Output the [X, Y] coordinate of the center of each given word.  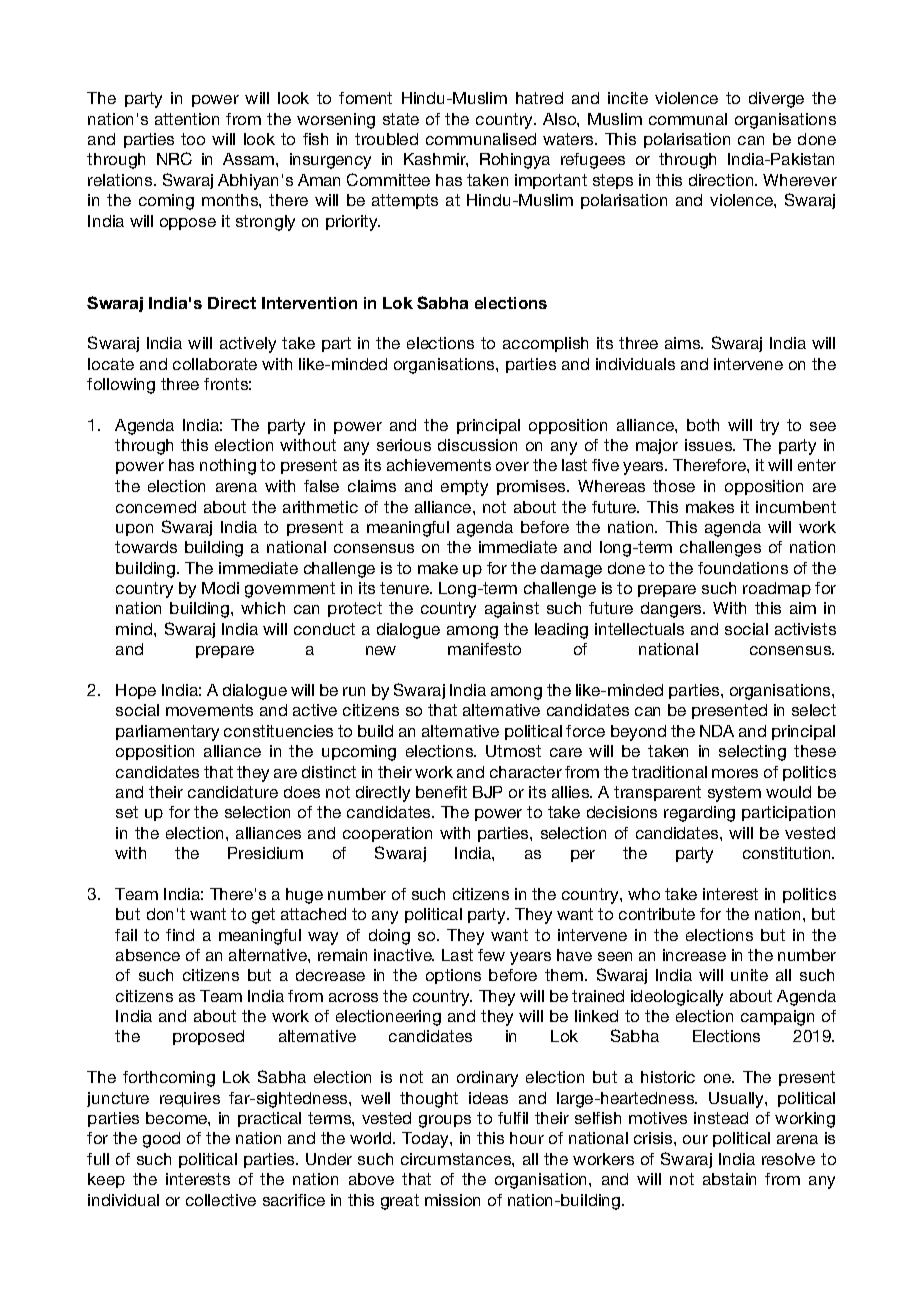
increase [694, 955]
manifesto [484, 649]
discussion [477, 445]
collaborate [215, 364]
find [180, 935]
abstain [729, 1179]
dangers [673, 610]
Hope [136, 691]
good [161, 1140]
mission [452, 1200]
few [491, 955]
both [703, 425]
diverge [776, 100]
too [193, 139]
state [401, 119]
